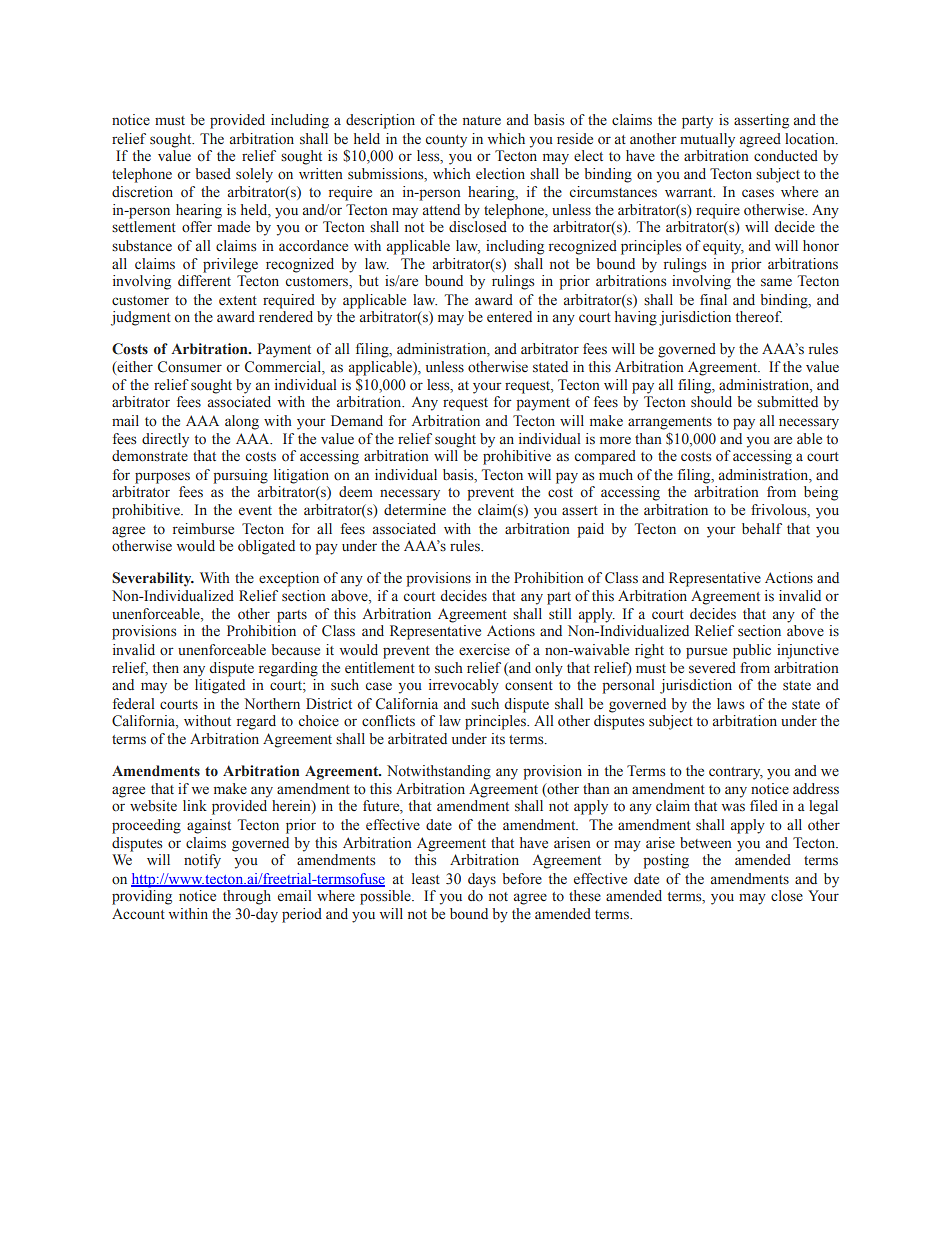  Describe the element at coordinates (711, 402) in the screenshot. I see `should` at that location.
